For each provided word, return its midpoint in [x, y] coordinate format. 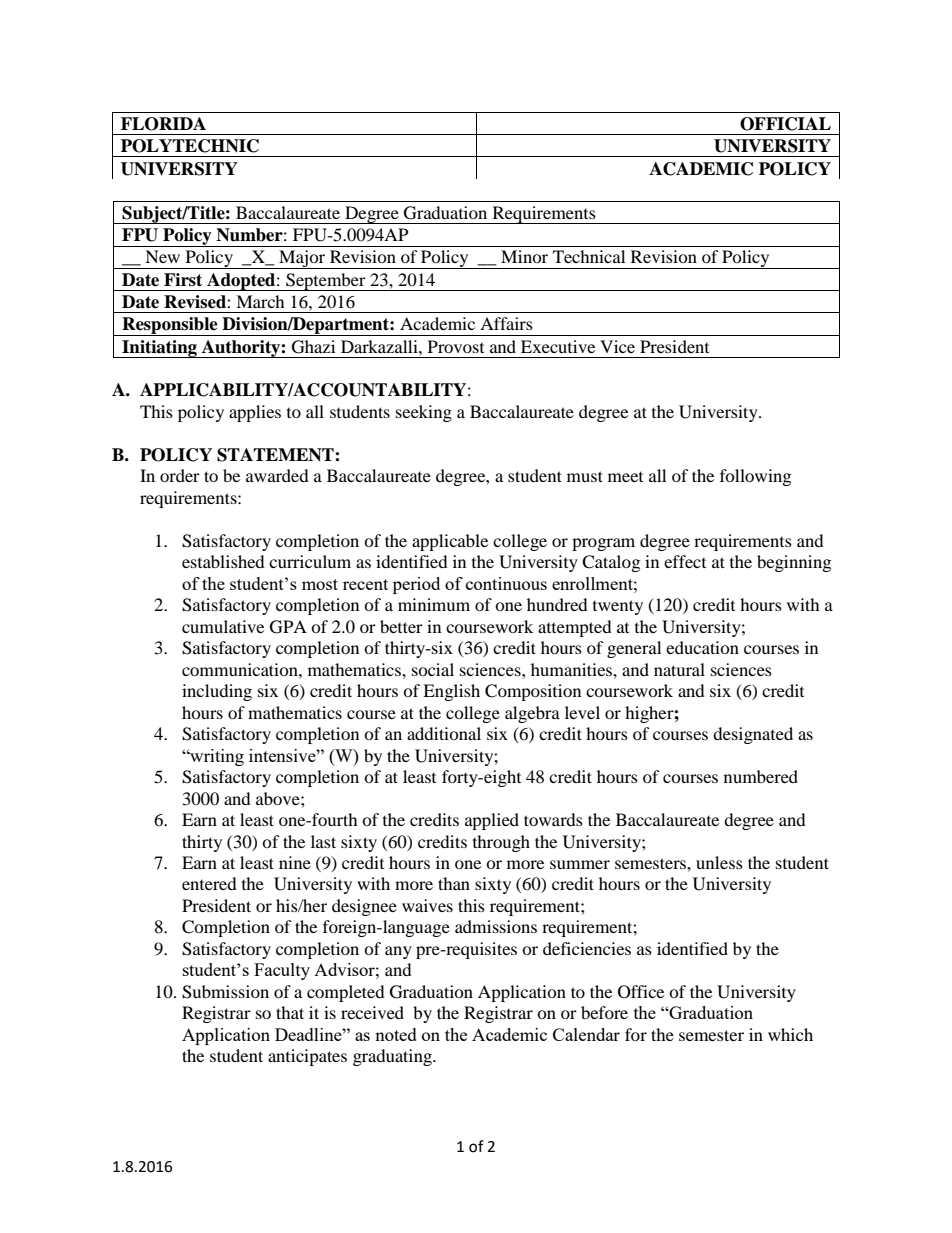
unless [719, 862]
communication [241, 669]
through [501, 843]
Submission [225, 992]
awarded [277, 475]
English [451, 692]
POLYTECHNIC [190, 146]
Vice [617, 346]
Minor [524, 256]
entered [209, 883]
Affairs [506, 323]
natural [679, 669]
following [755, 477]
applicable [450, 542]
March [260, 301]
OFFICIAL [785, 124]
